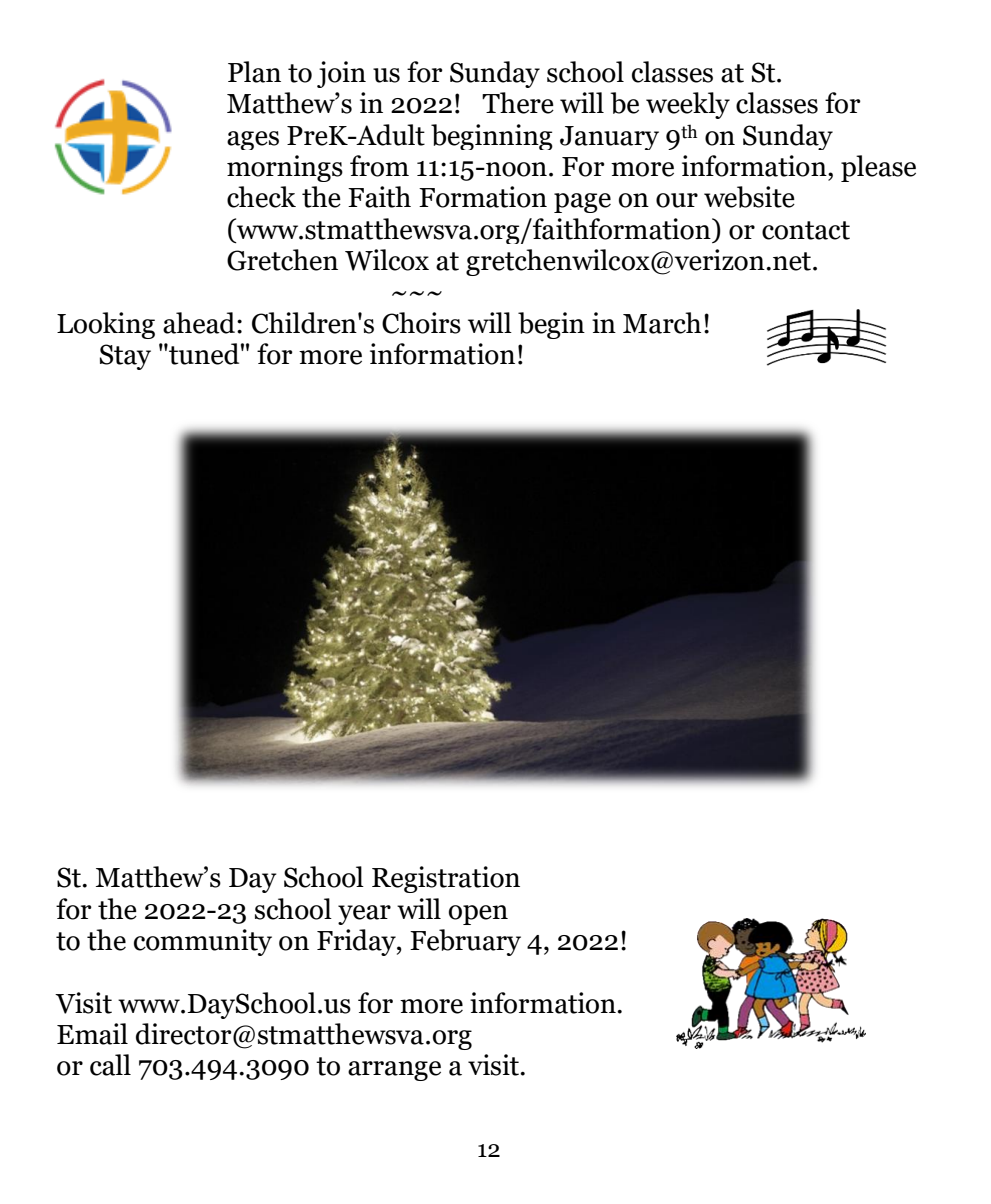  What do you see at coordinates (203, 942) in the image?
I see `community` at bounding box center [203, 942].
